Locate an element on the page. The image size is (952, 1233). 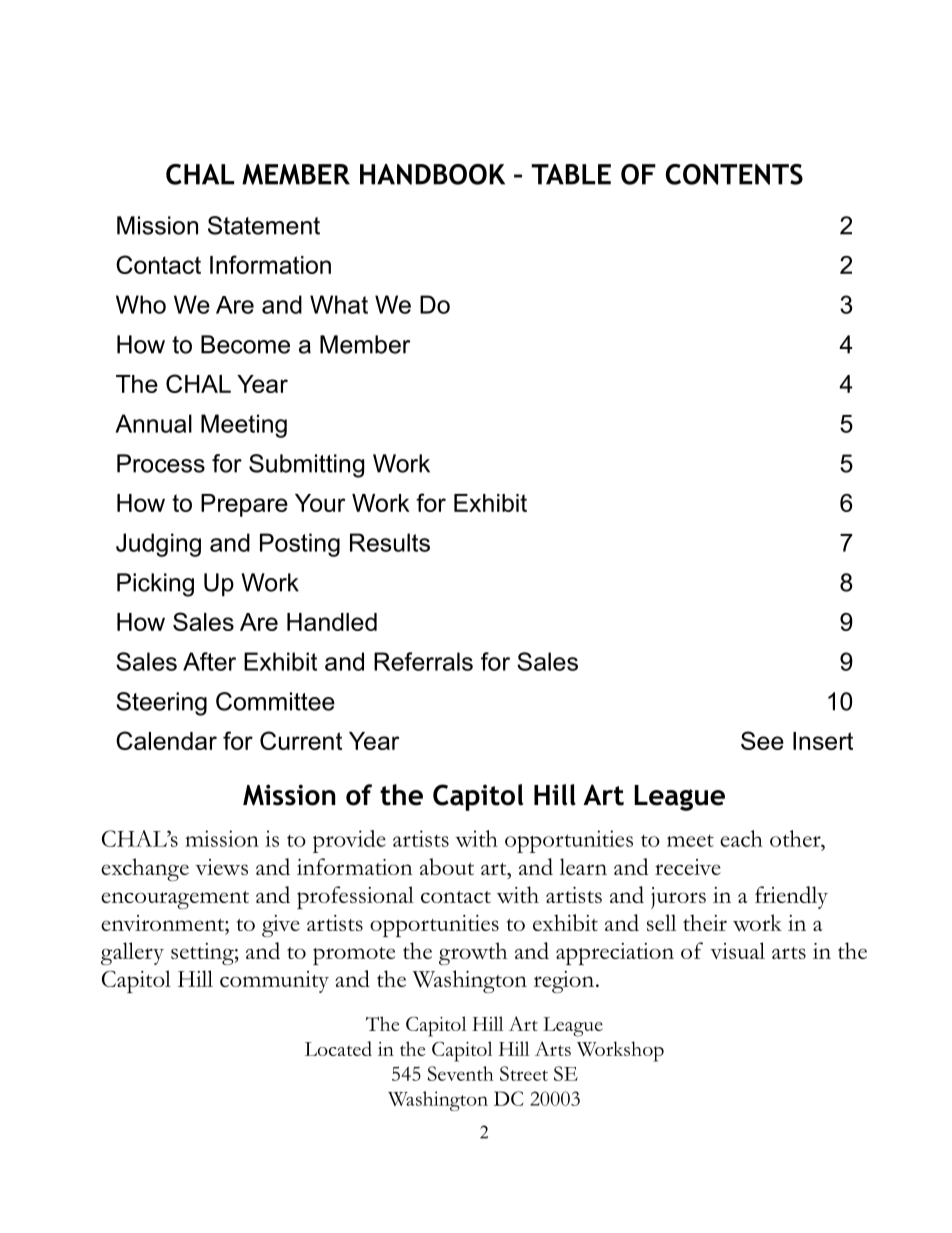
See is located at coordinates (762, 740).
